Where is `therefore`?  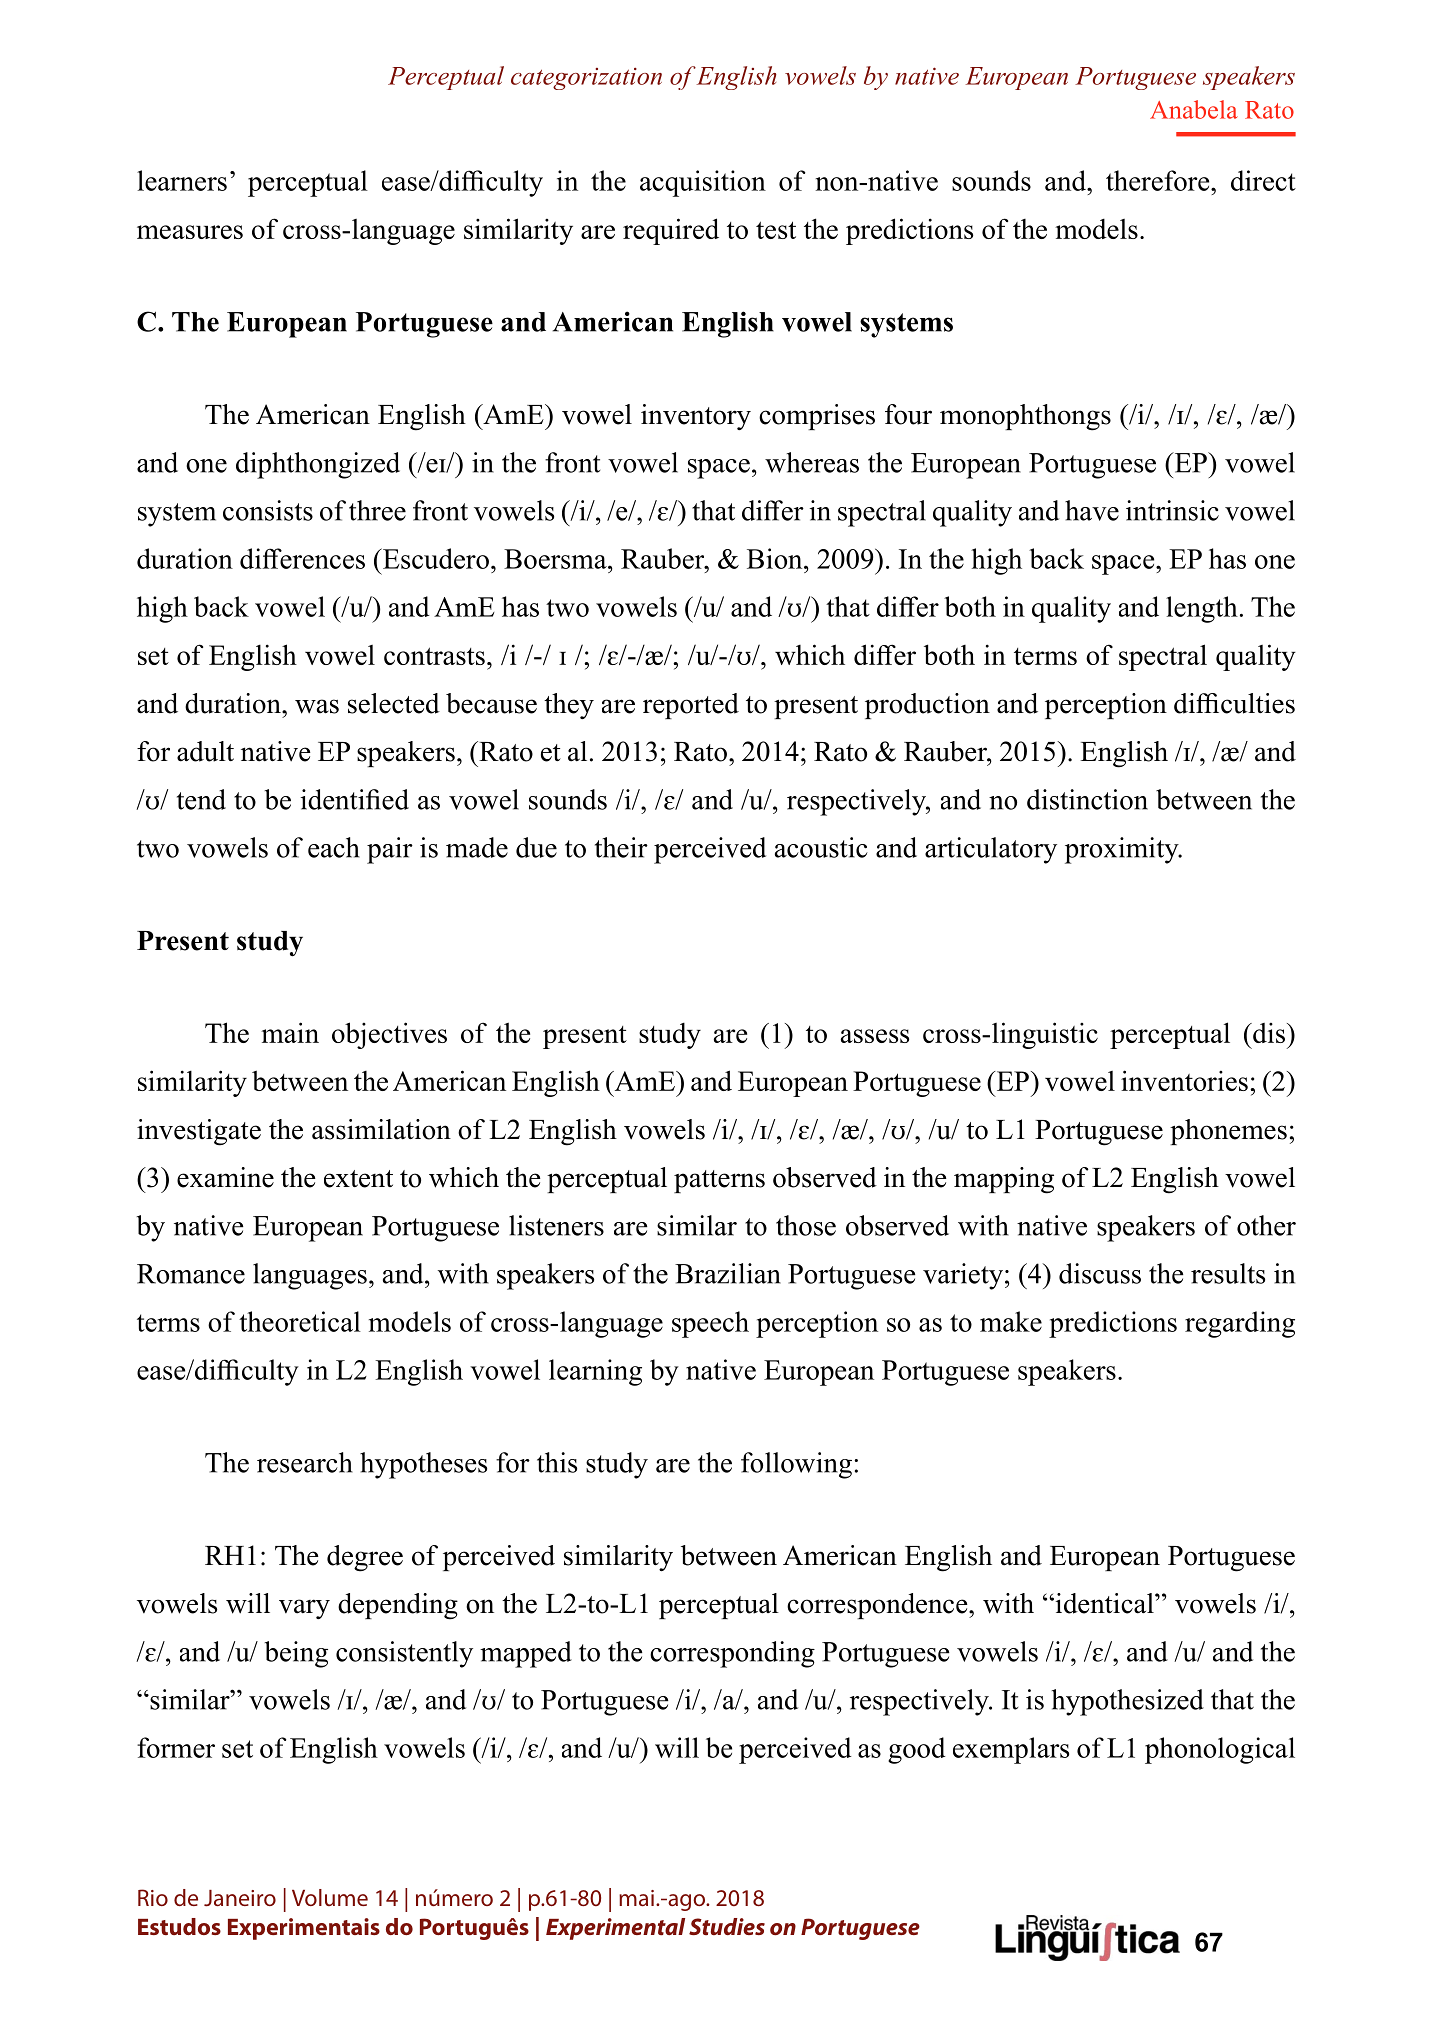
therefore is located at coordinates (1159, 180).
